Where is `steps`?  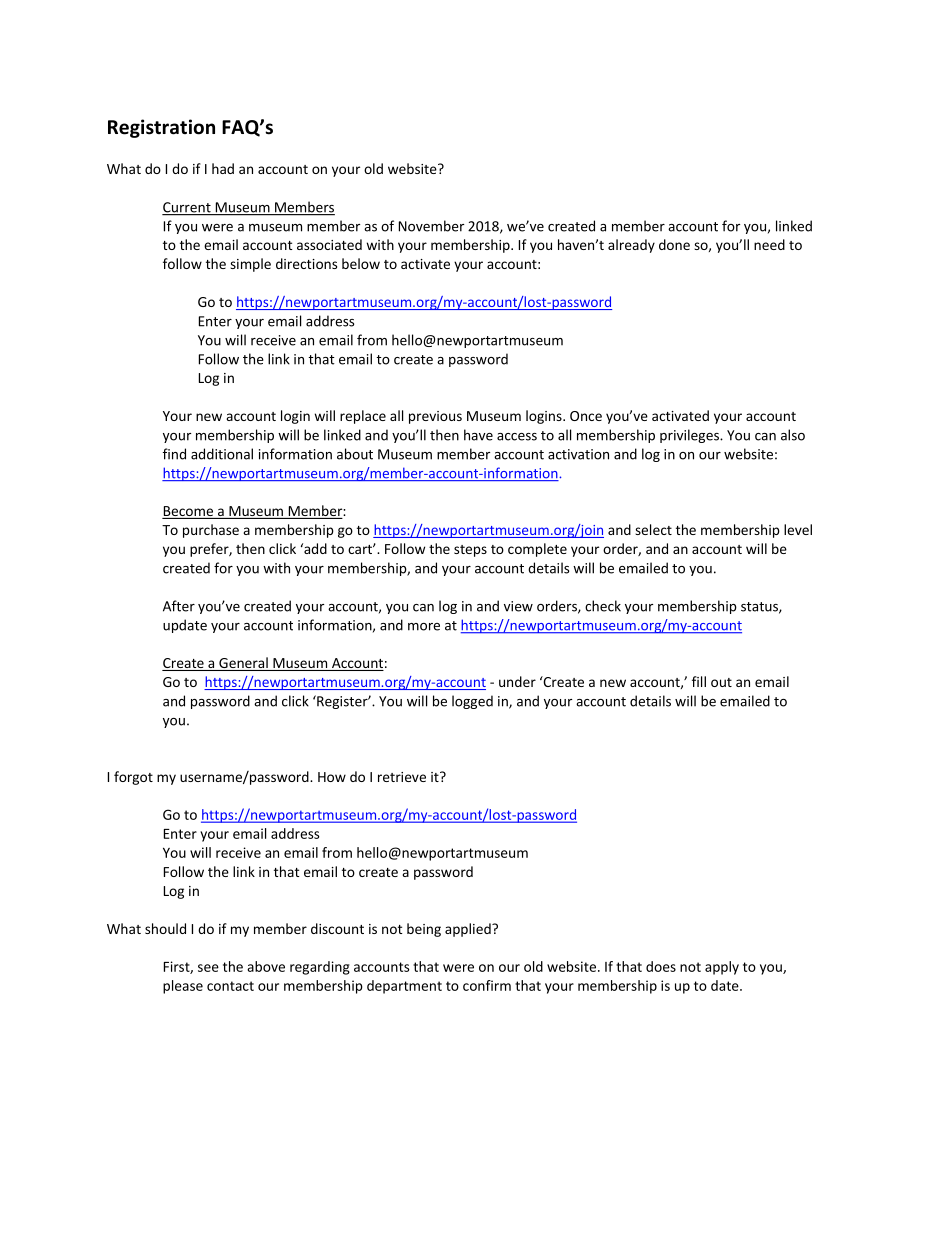
steps is located at coordinates (470, 551).
